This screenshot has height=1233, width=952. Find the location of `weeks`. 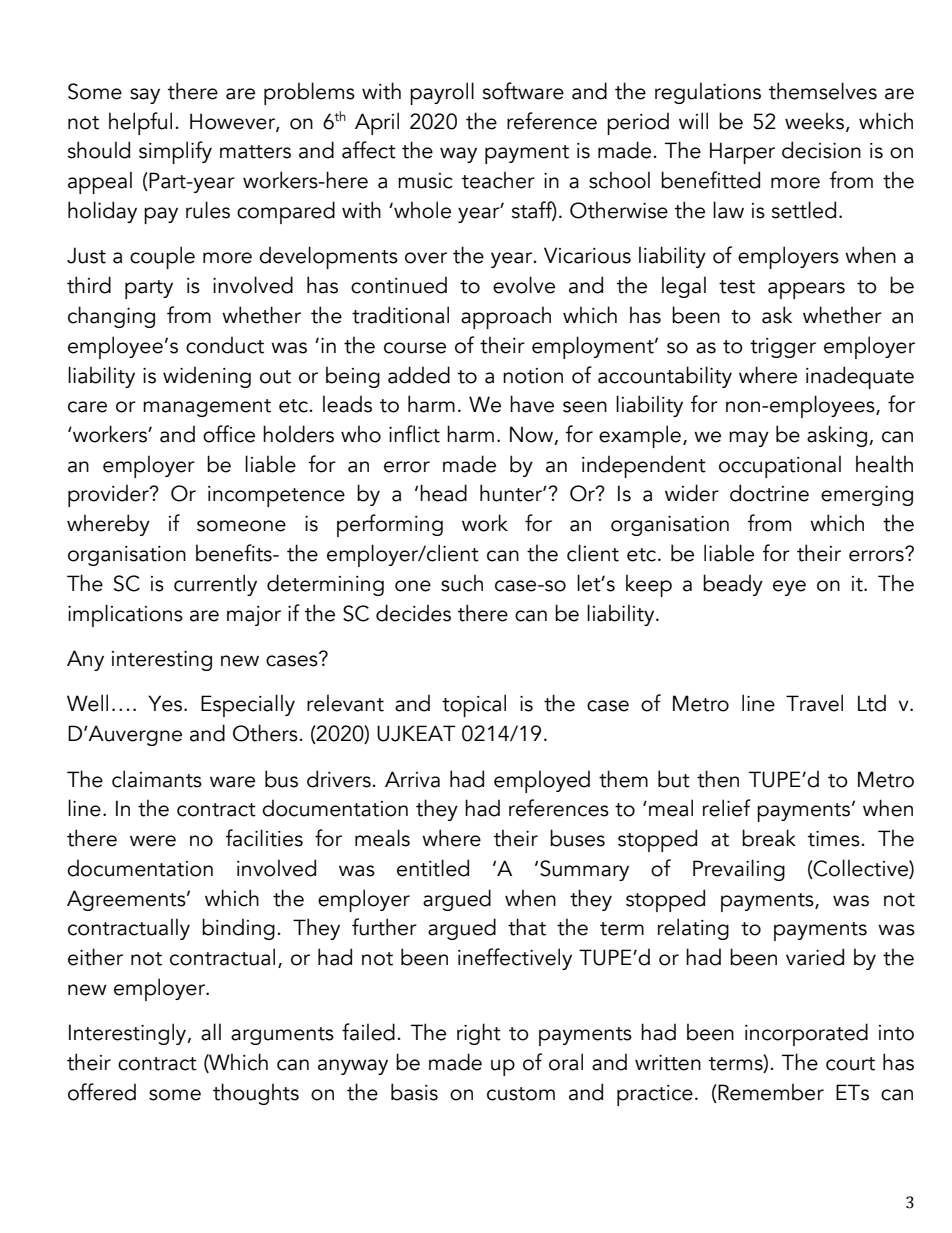

weeks is located at coordinates (814, 121).
